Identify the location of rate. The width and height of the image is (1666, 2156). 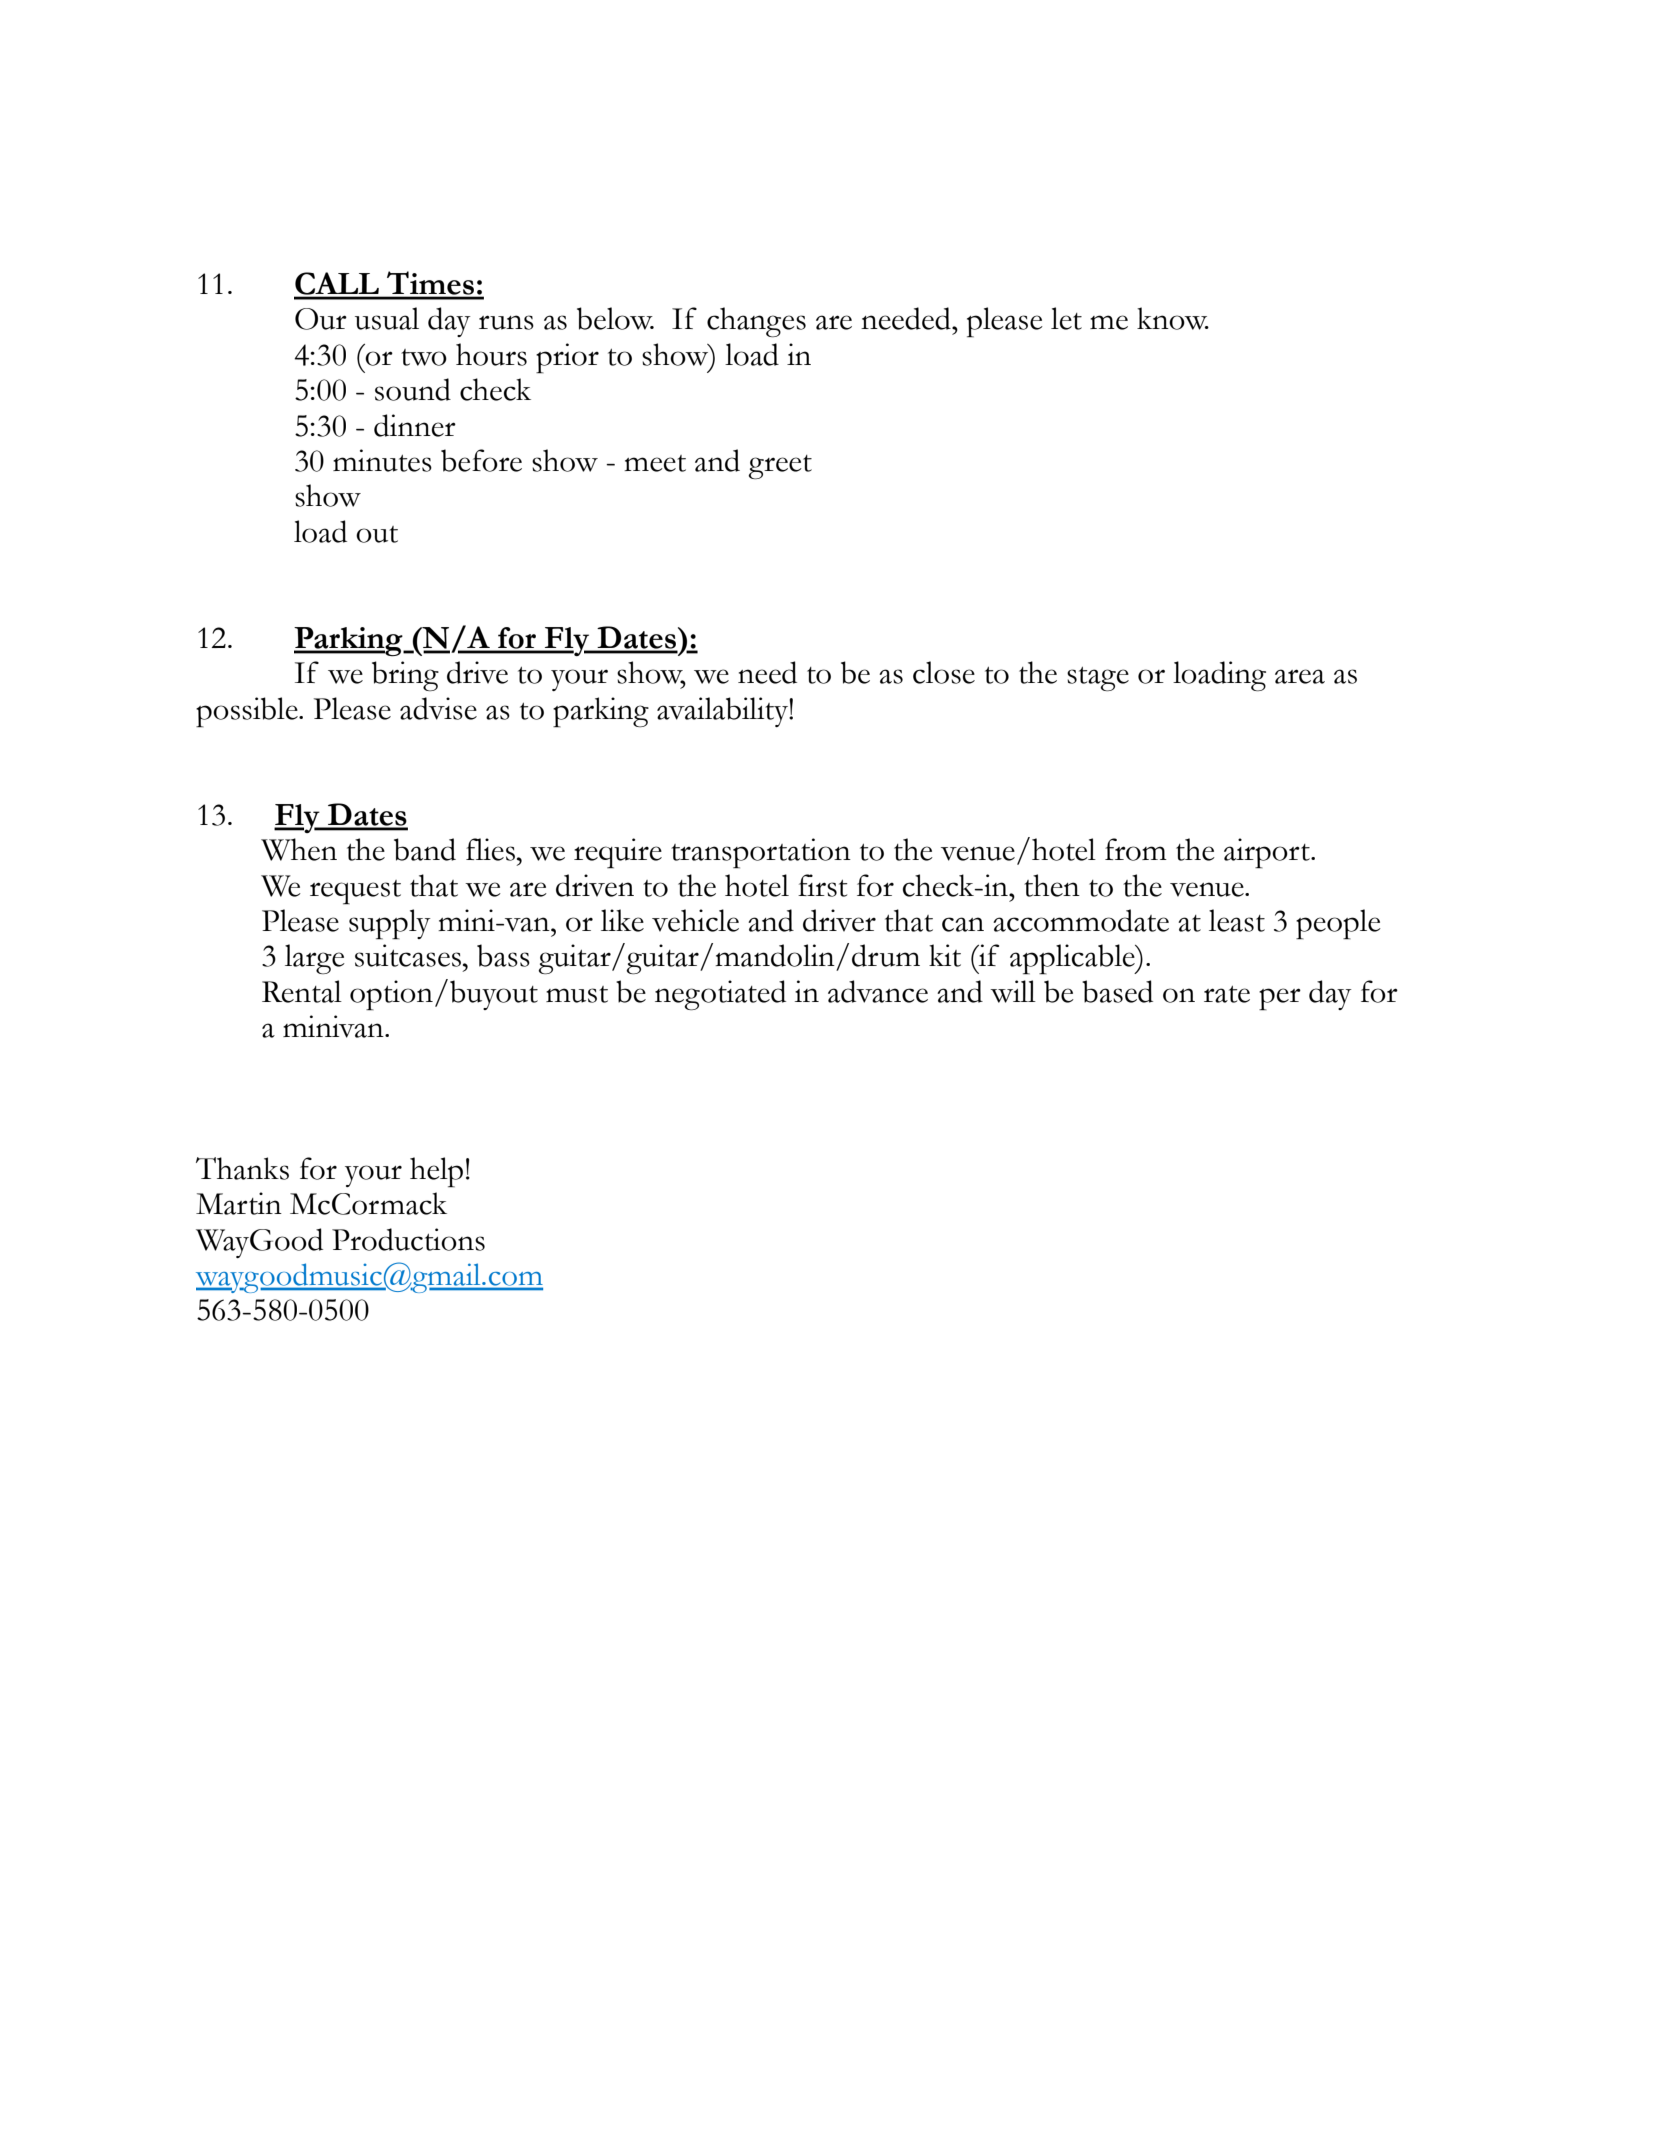
(1227, 994).
